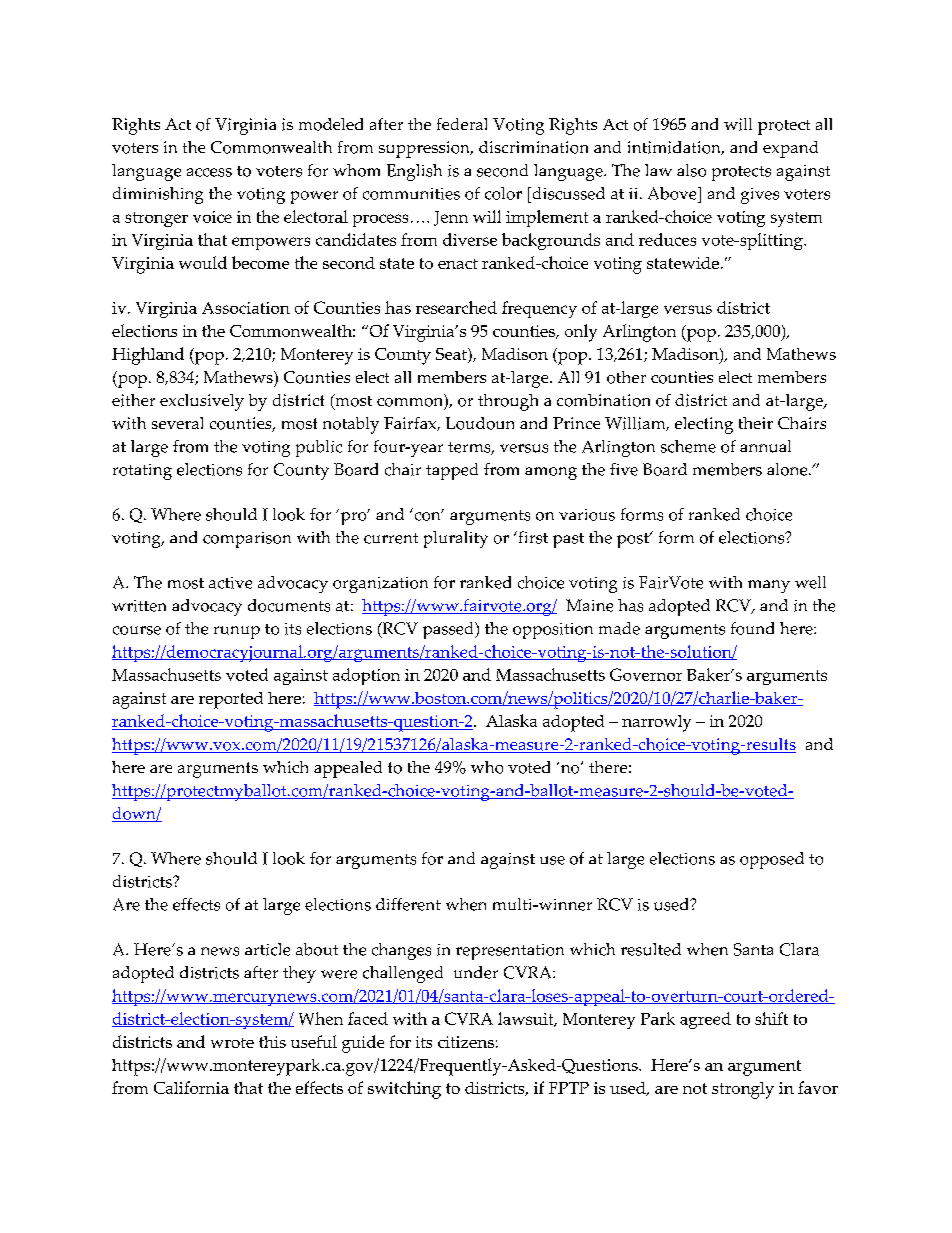  Describe the element at coordinates (231, 700) in the screenshot. I see `reported` at that location.
